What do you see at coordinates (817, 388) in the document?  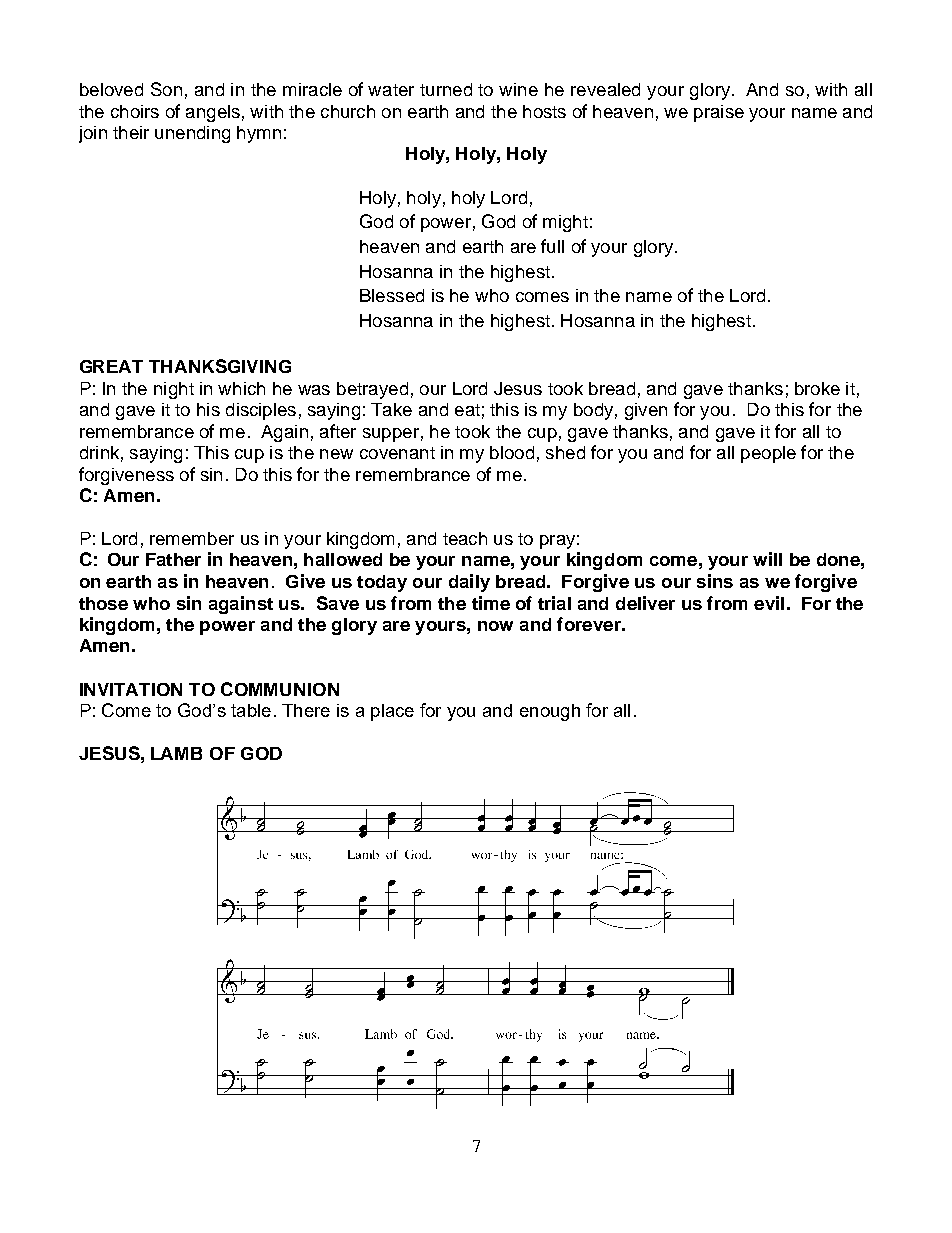 I see `broke` at bounding box center [817, 388].
